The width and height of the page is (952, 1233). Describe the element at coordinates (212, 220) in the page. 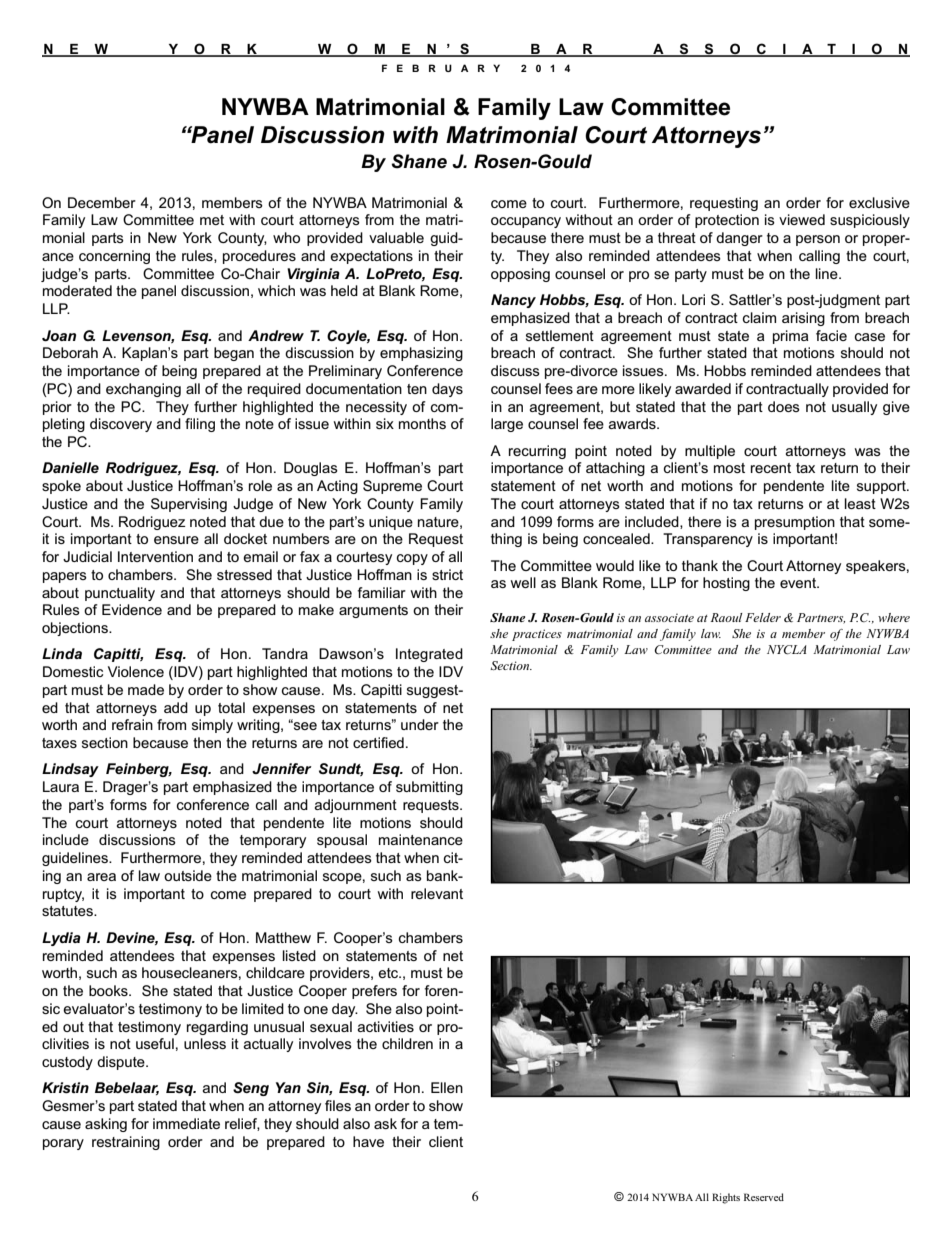

I see `met` at that location.
